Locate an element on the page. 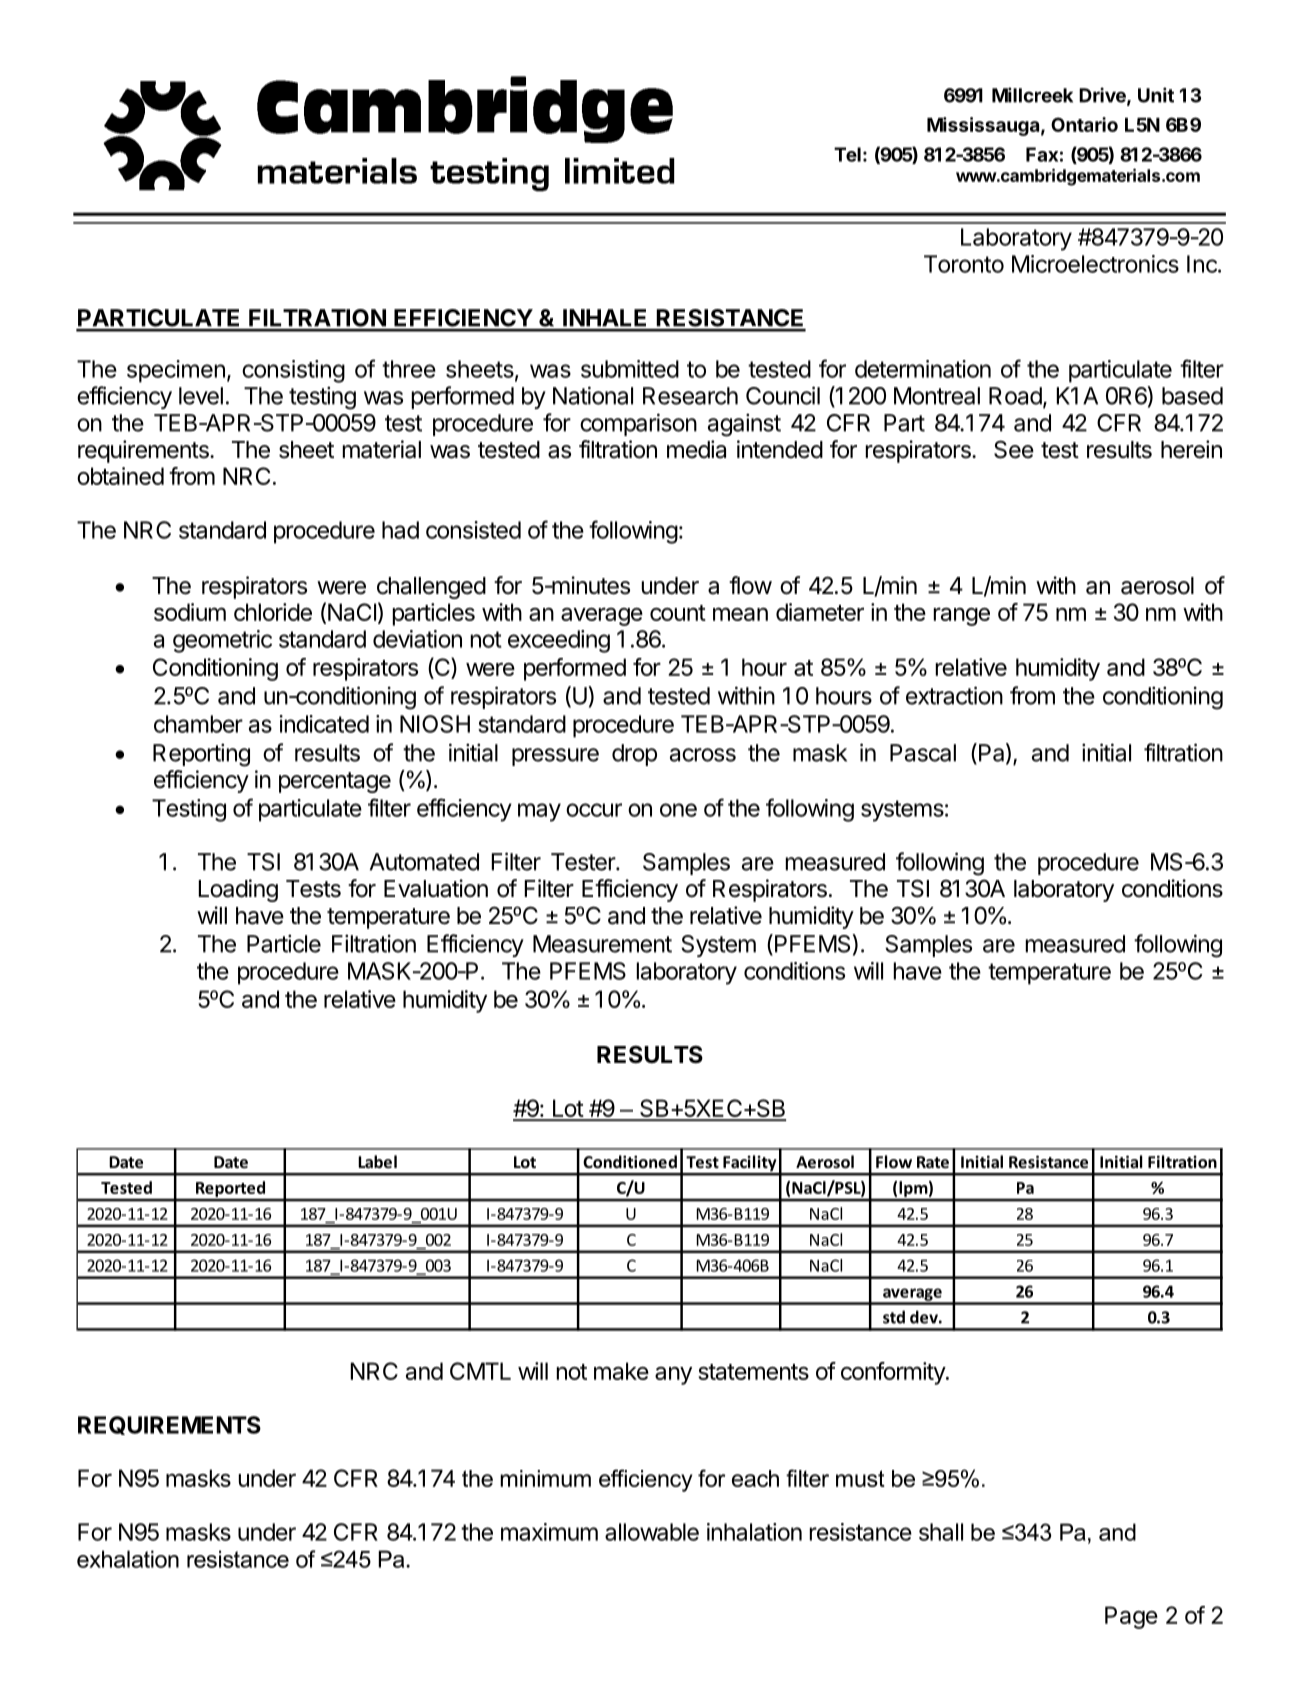 Image resolution: width=1299 pixels, height=1681 pixels. Reported is located at coordinates (231, 1190).
